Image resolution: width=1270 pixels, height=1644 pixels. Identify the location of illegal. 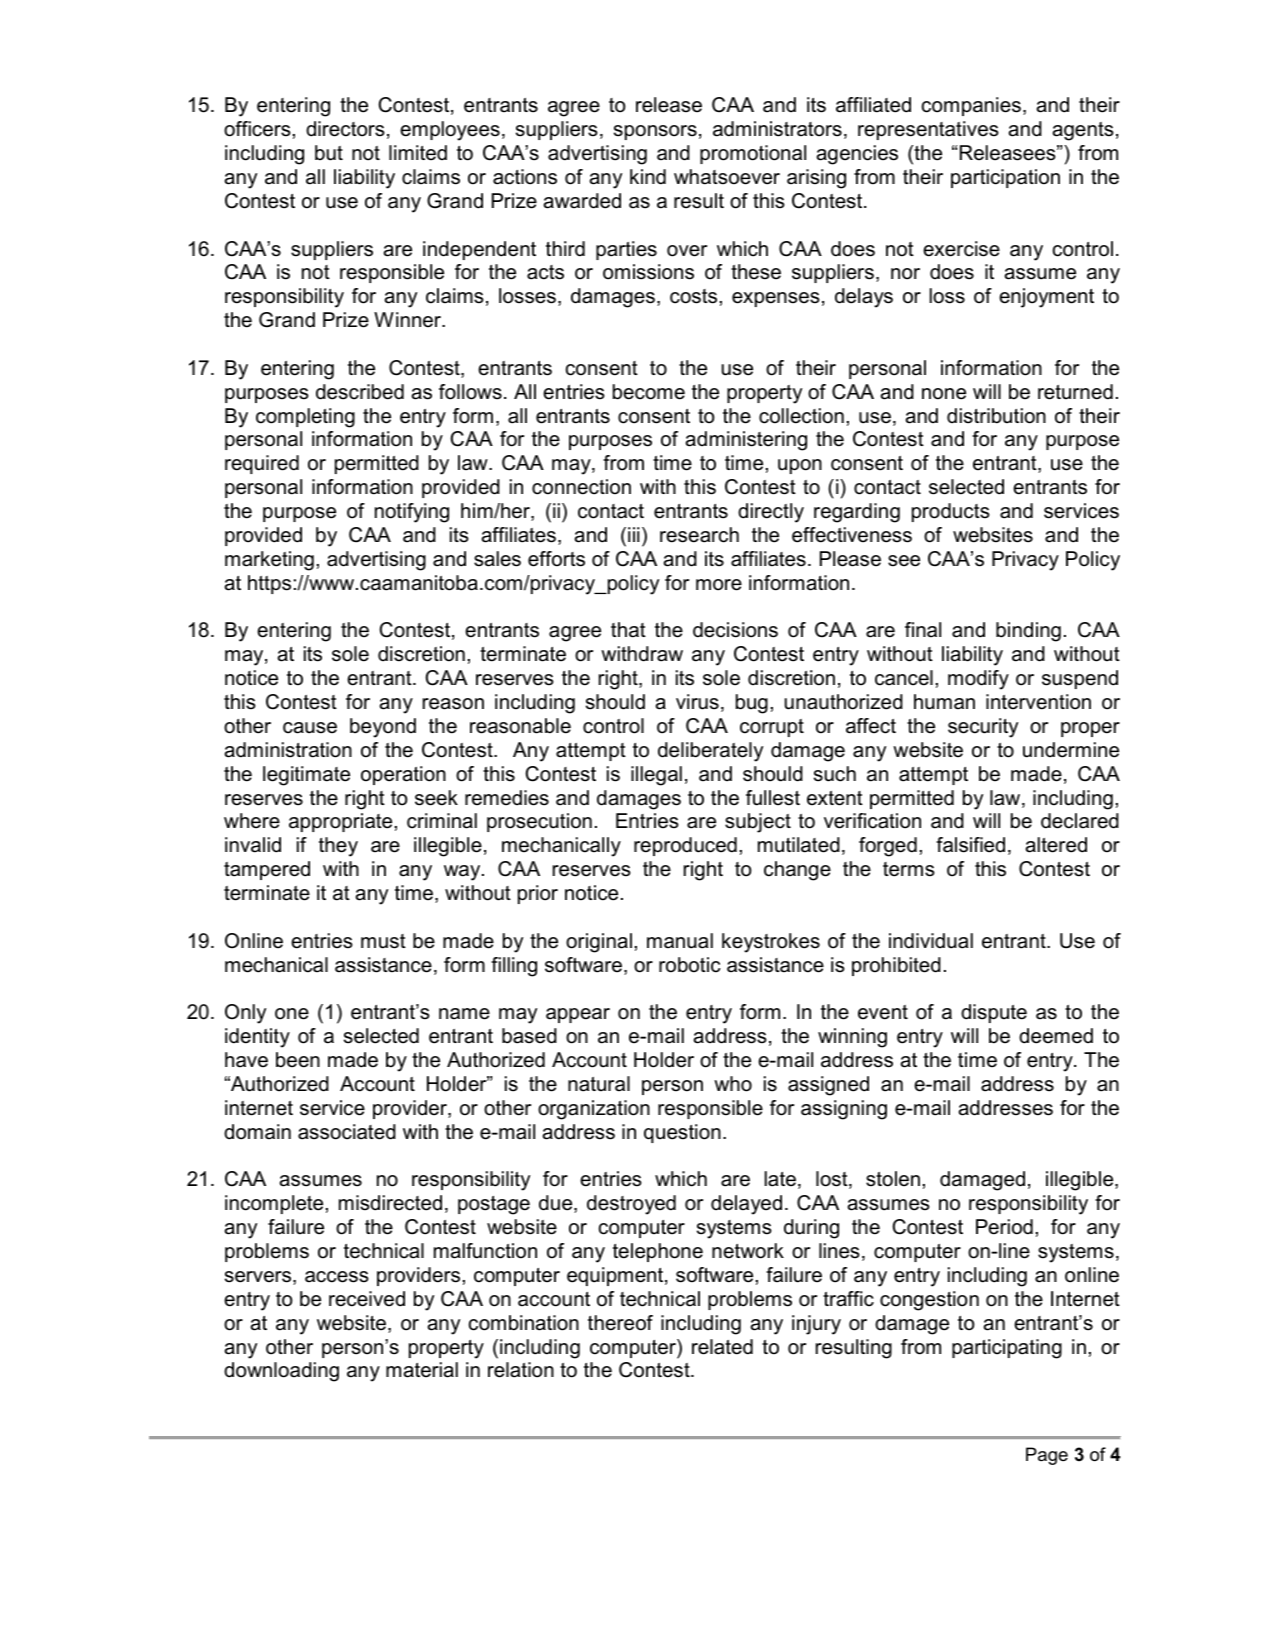
(656, 776).
